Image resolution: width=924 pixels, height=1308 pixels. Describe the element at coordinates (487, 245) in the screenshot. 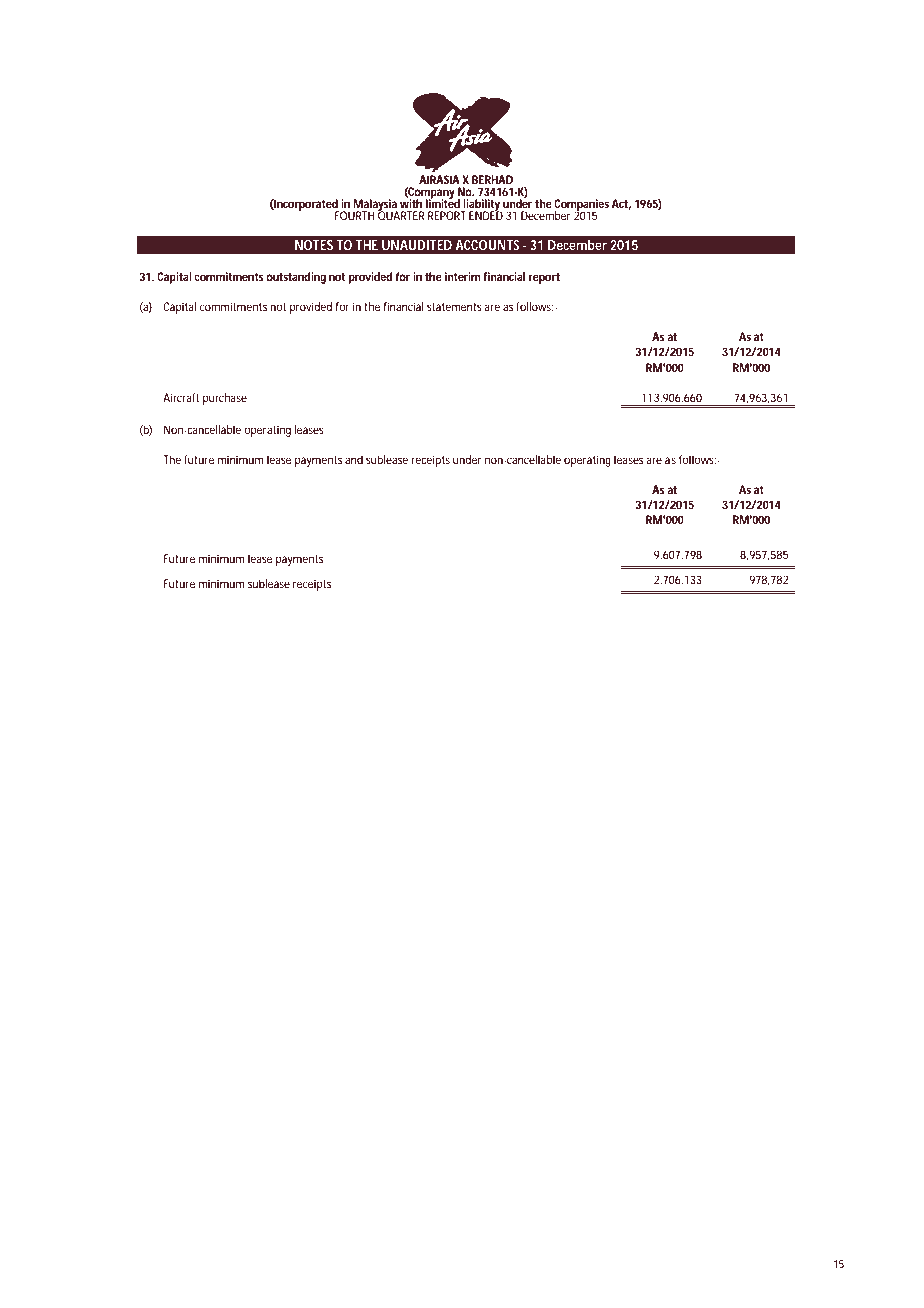

I see `ACCOUNTS` at that location.
